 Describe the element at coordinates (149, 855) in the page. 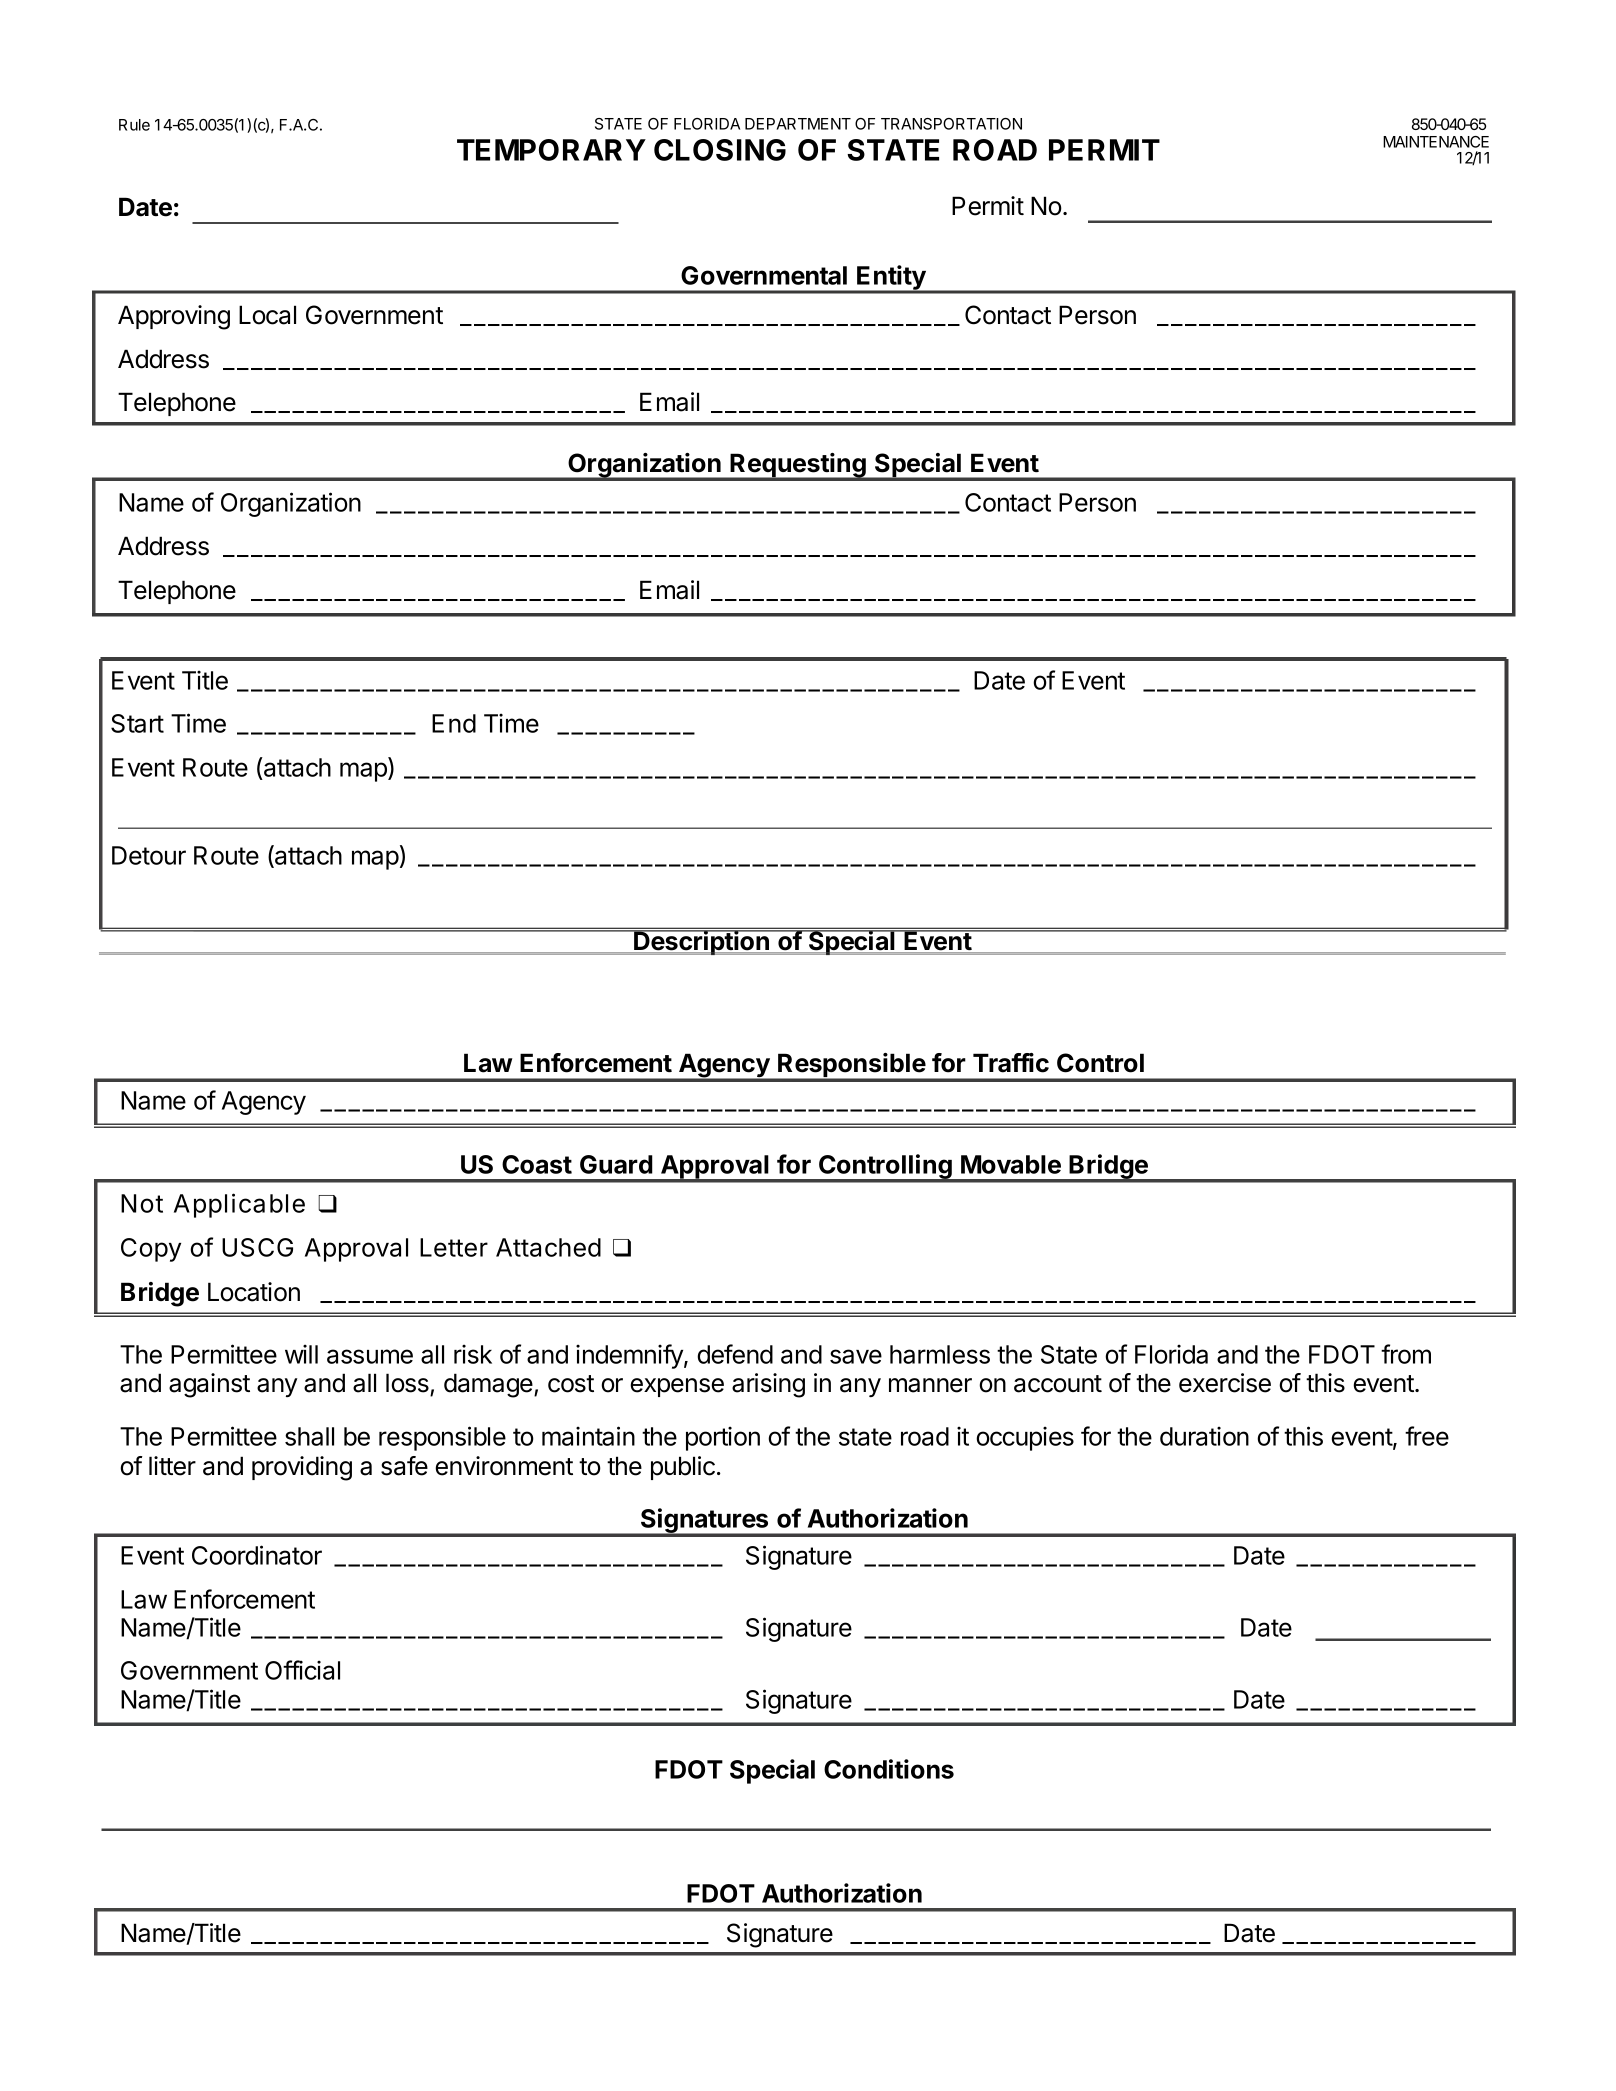

I see `Detour` at that location.
